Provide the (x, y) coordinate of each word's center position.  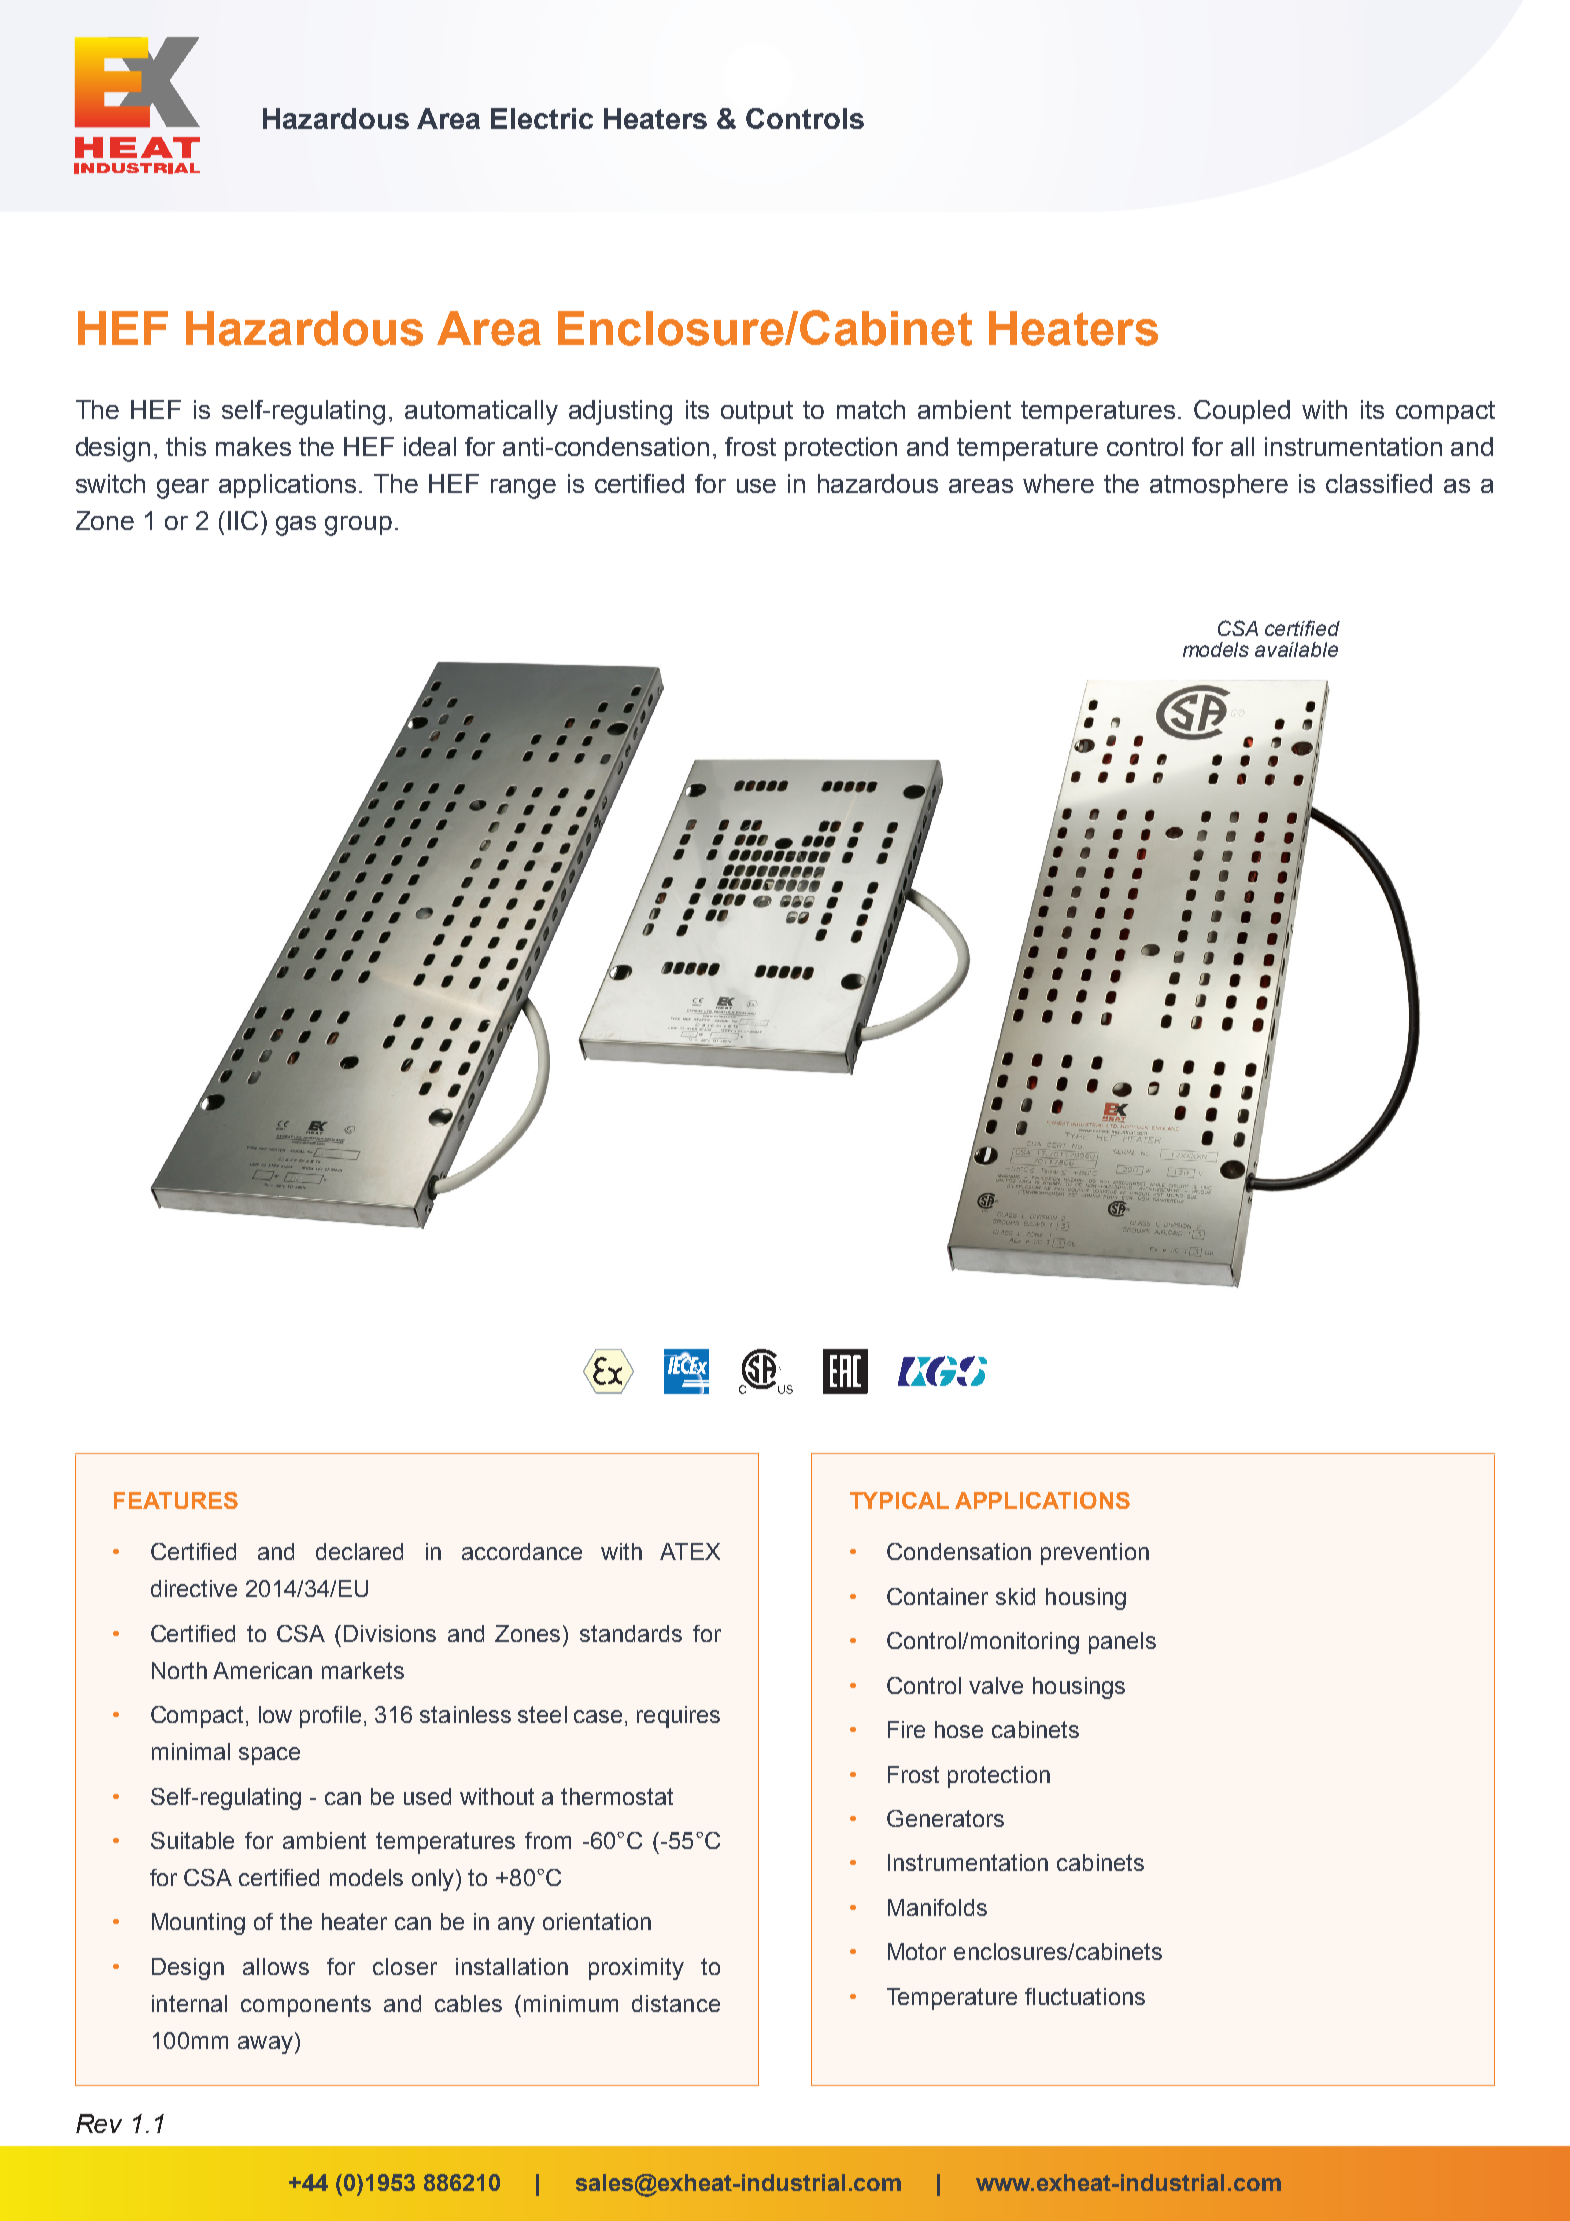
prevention (1095, 1554)
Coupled (1242, 412)
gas (296, 526)
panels (1122, 1643)
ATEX (690, 1551)
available (1296, 649)
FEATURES (176, 1500)
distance (676, 2003)
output (757, 412)
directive (194, 1588)
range (523, 489)
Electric (542, 118)
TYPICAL (899, 1500)
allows (276, 1966)
